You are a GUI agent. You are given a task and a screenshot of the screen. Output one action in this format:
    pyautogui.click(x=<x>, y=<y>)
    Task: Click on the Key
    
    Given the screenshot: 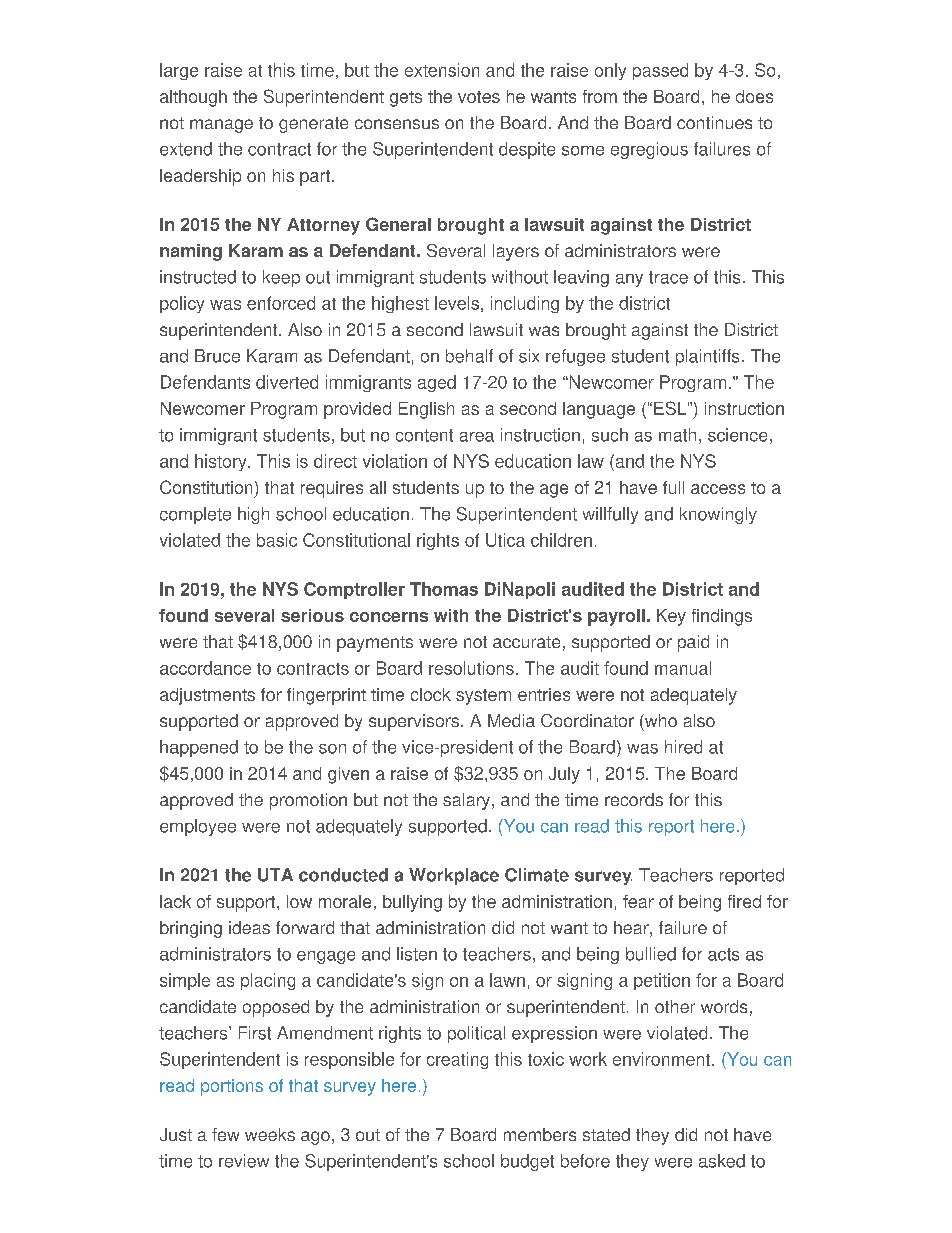 What is the action you would take?
    pyautogui.click(x=671, y=617)
